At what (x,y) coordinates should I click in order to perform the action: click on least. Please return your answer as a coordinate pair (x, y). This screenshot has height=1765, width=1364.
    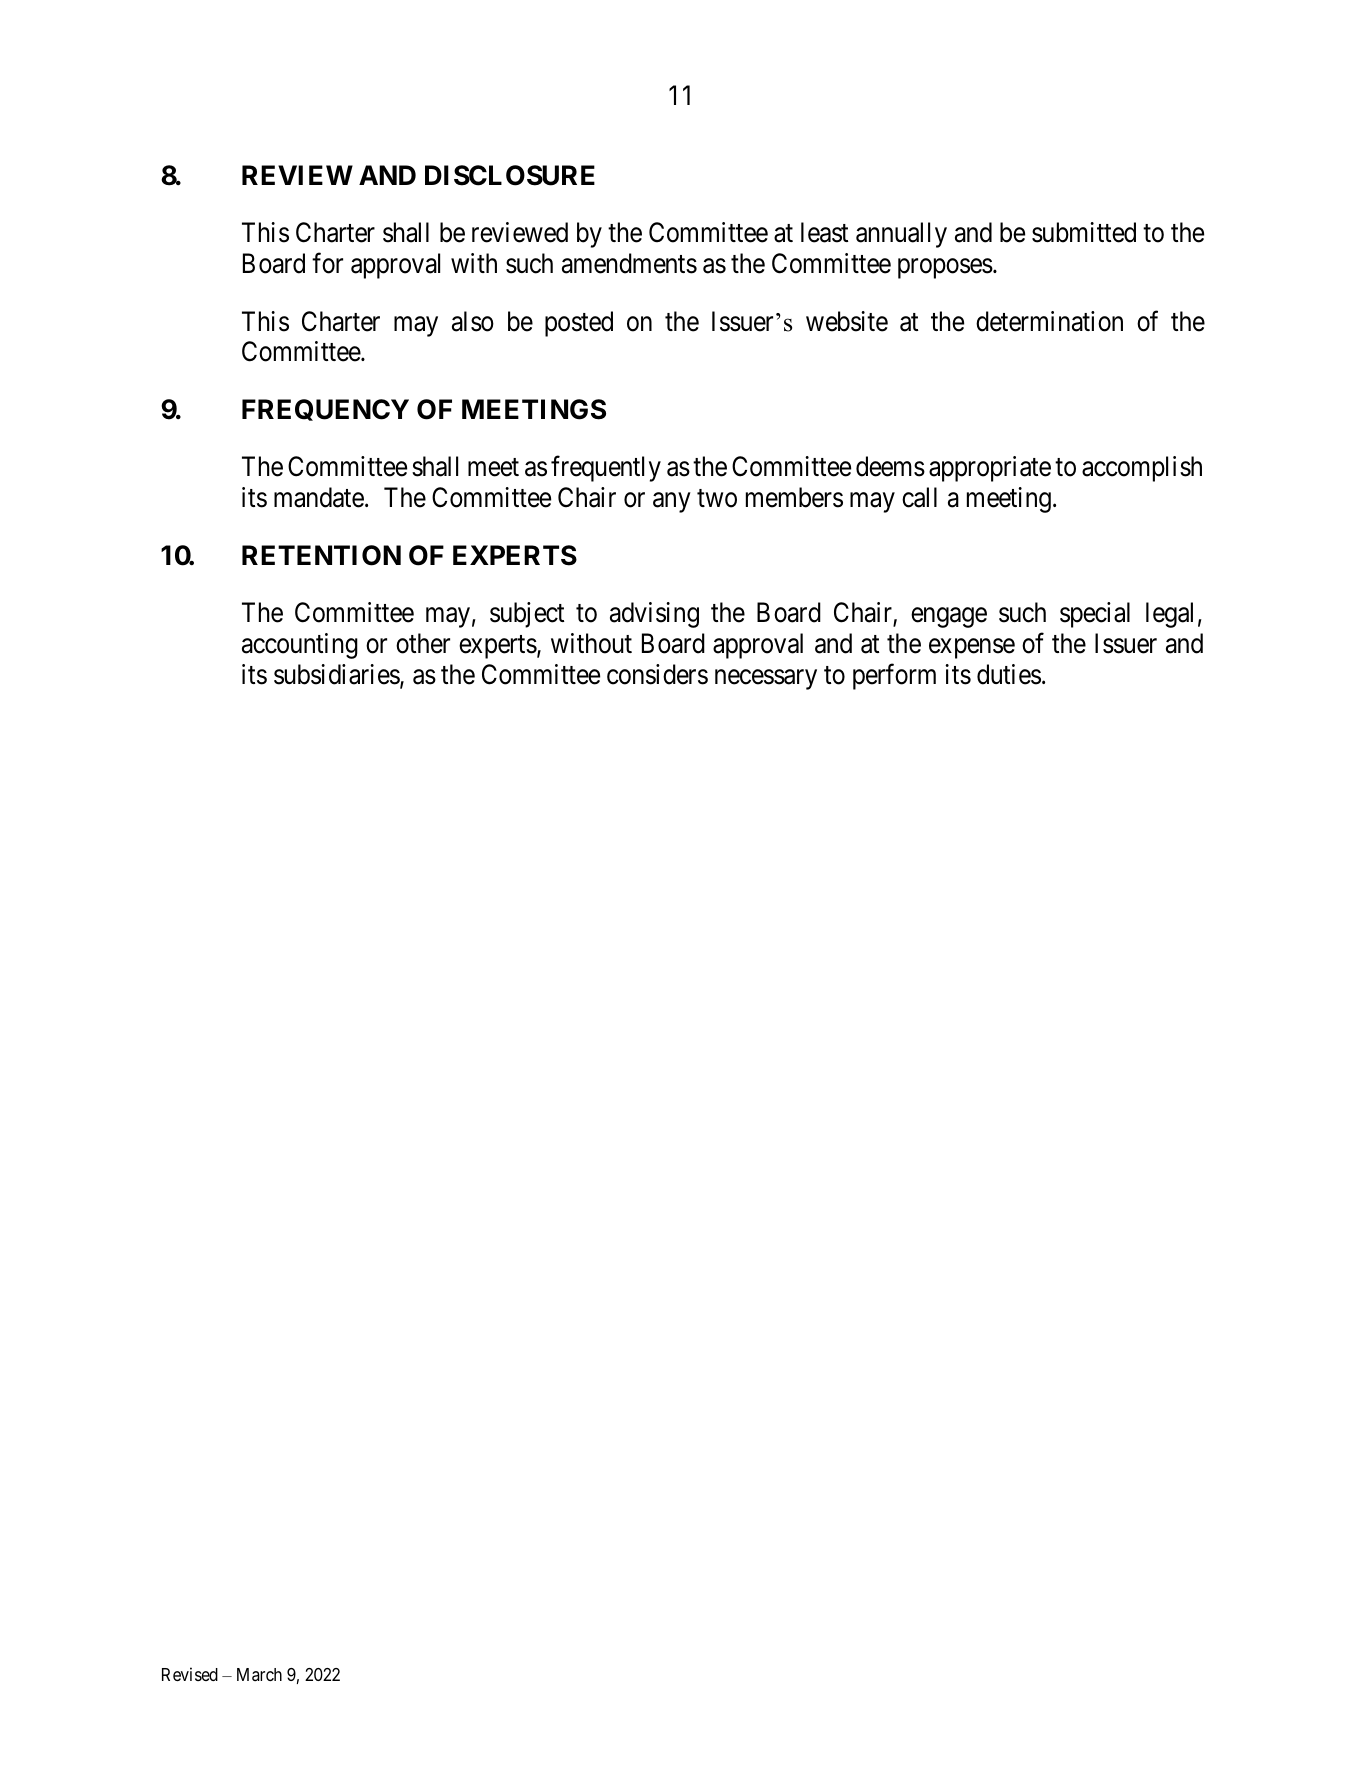
    Looking at the image, I should click on (824, 232).
